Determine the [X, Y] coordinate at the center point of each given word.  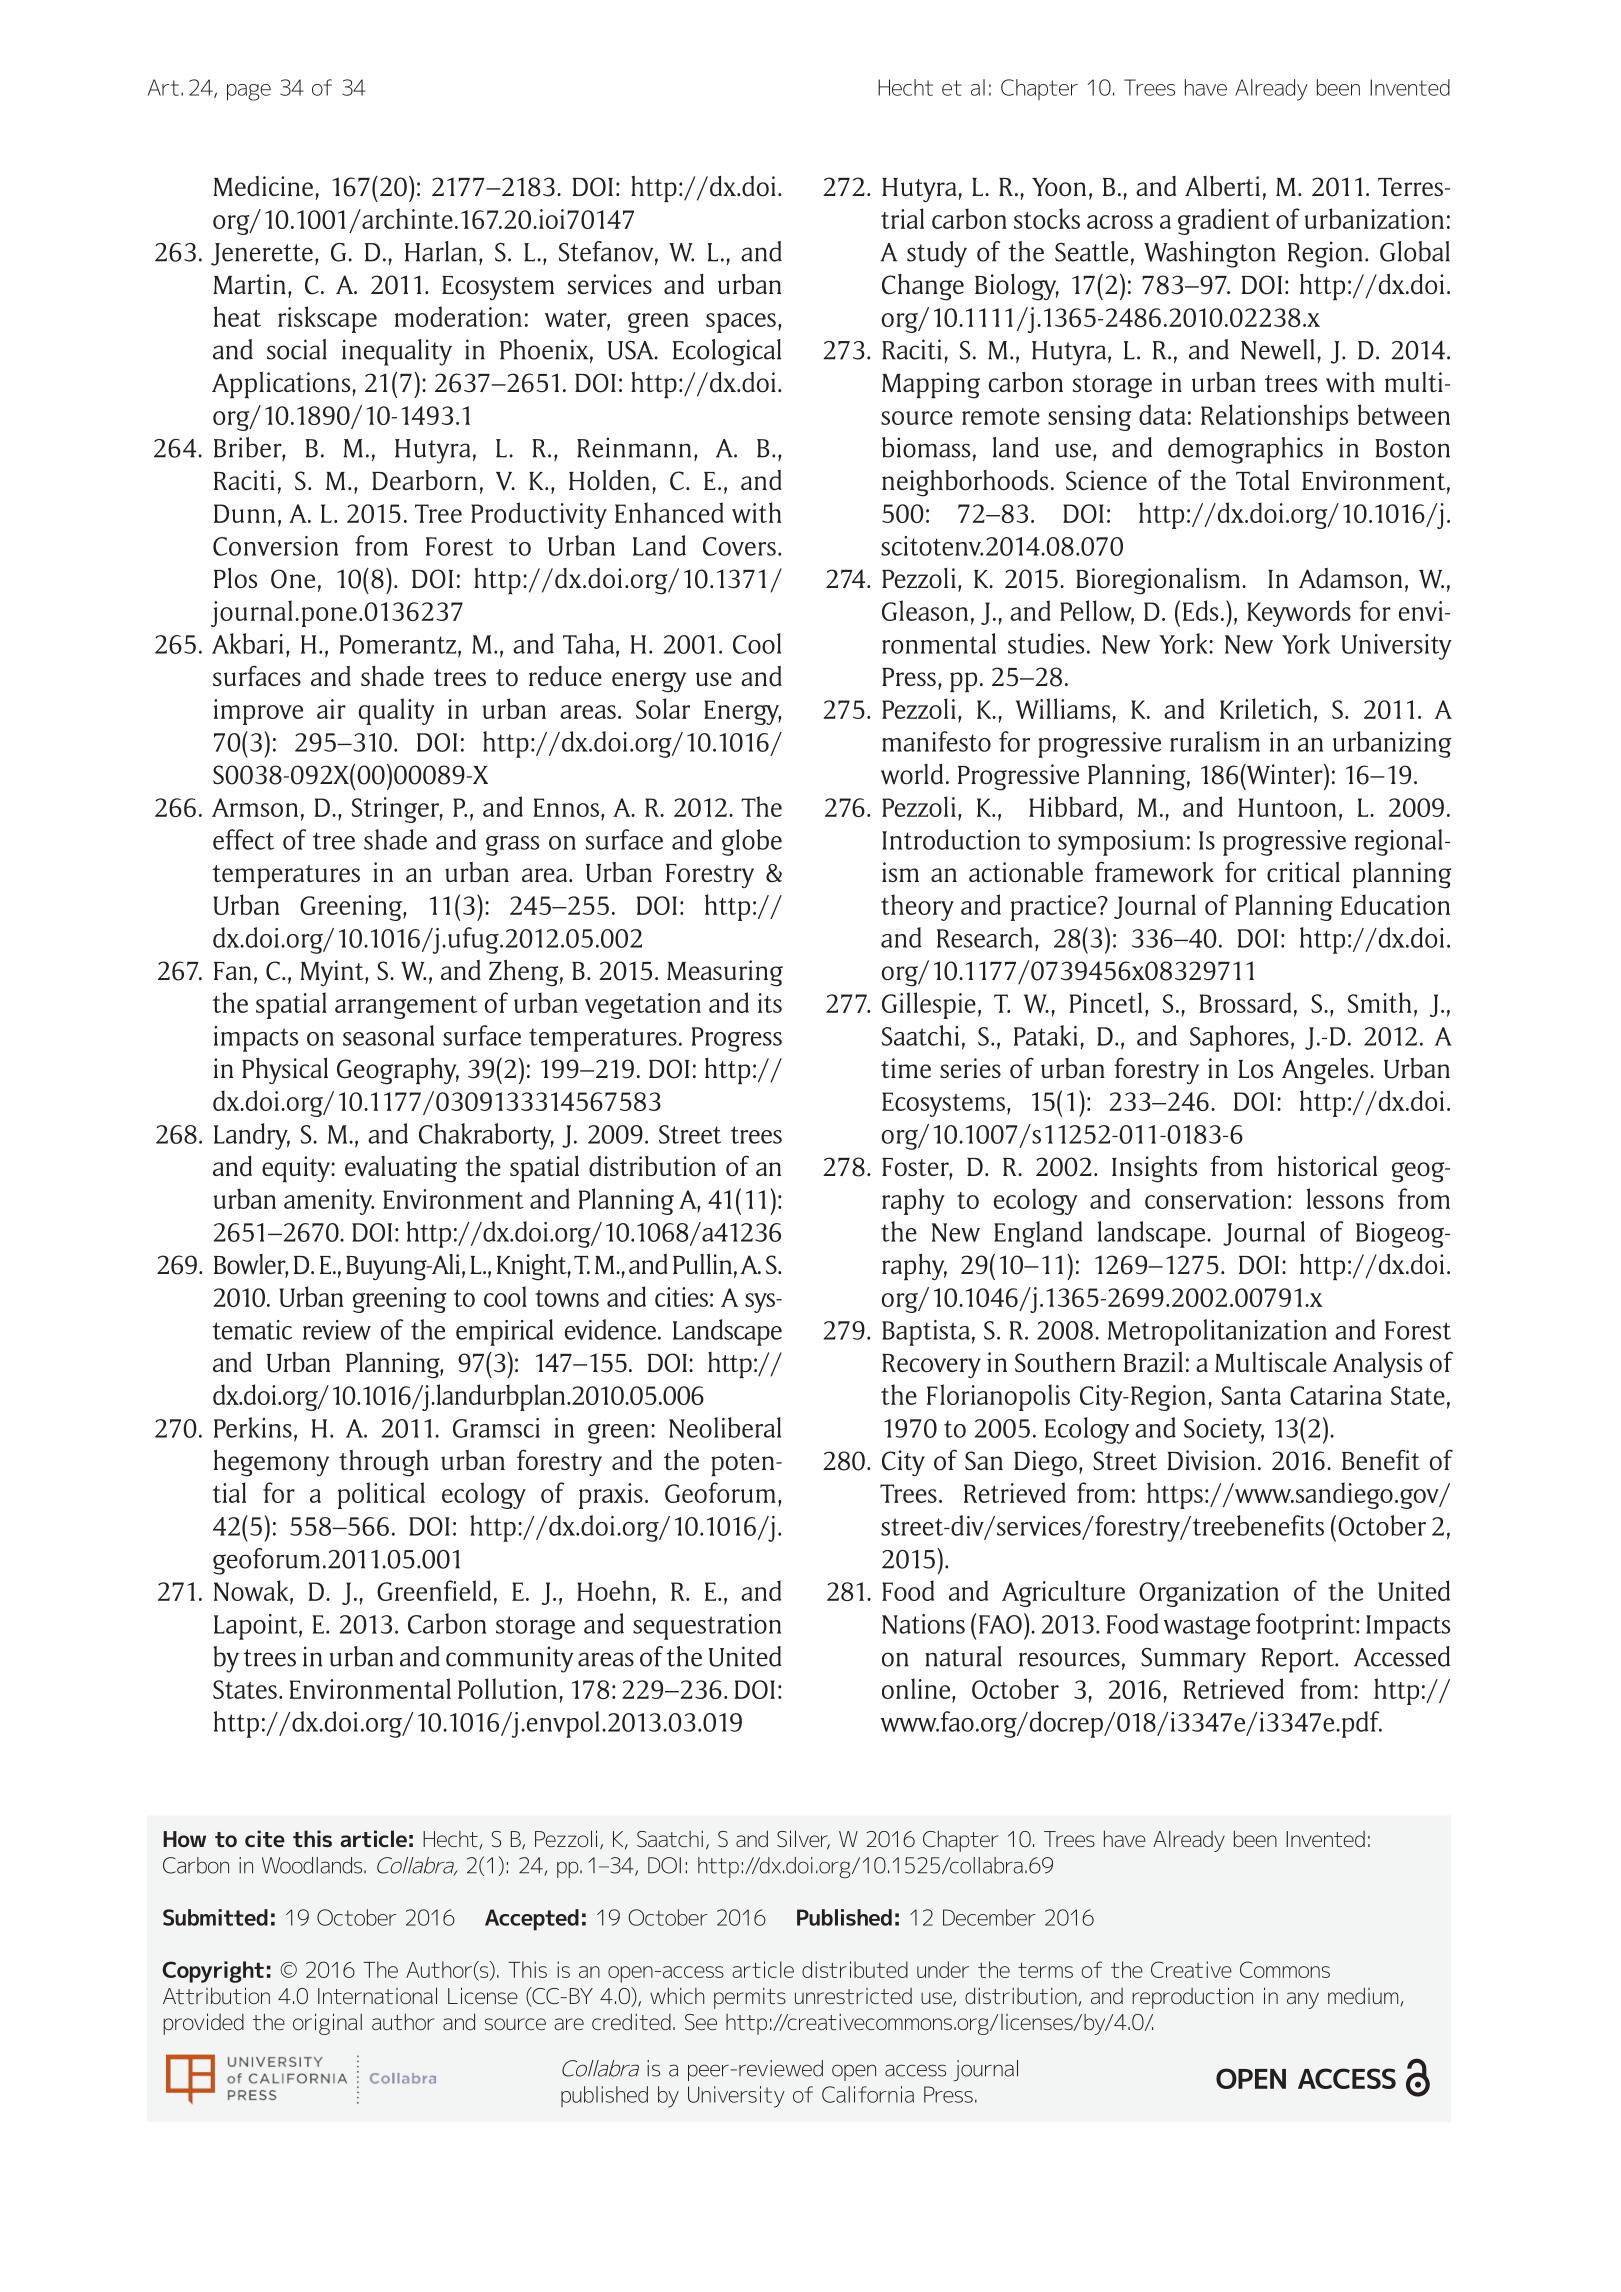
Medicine [263, 186]
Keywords [1299, 613]
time [906, 1068]
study [937, 254]
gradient [1224, 221]
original [327, 2024]
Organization [1209, 1594]
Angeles [1326, 1071]
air [331, 709]
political [381, 1495]
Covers [739, 546]
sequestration [707, 1627]
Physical [285, 1070]
